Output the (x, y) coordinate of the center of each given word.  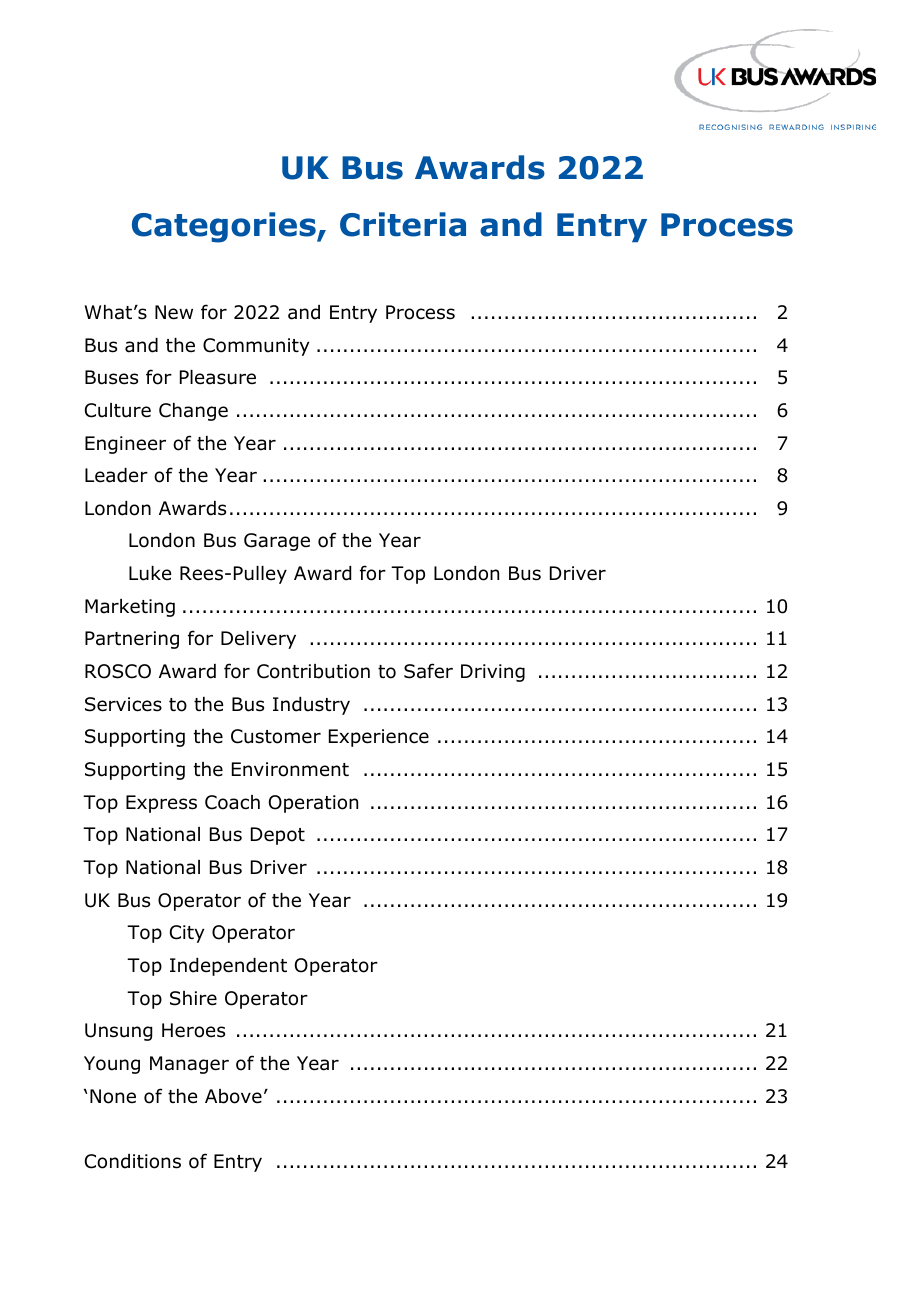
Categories (225, 227)
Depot (278, 836)
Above (233, 1096)
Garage (277, 542)
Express (161, 804)
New (174, 312)
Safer (428, 671)
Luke (150, 573)
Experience (379, 738)
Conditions (133, 1161)
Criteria (403, 224)
